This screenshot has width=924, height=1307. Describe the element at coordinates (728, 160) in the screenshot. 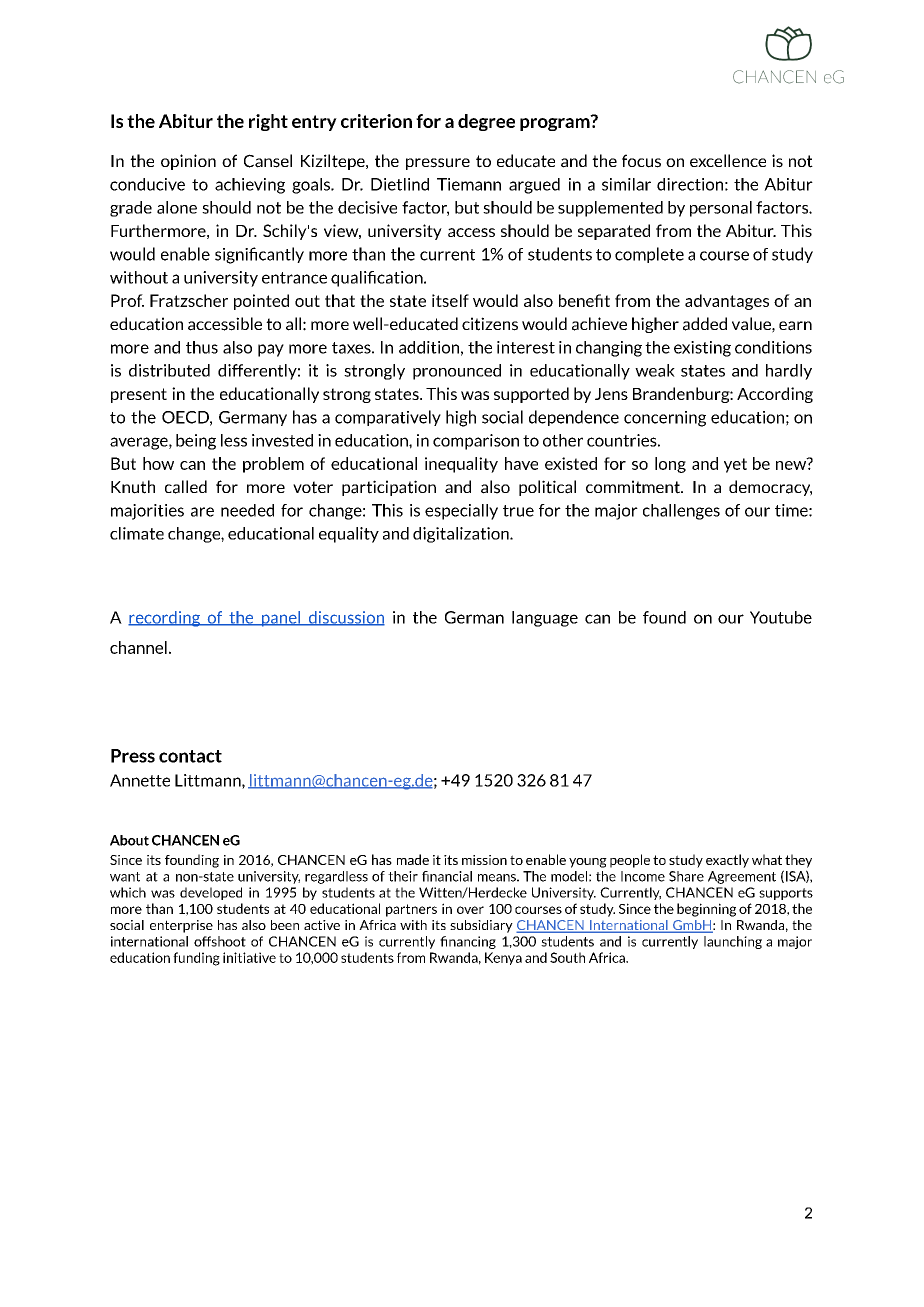

I see `excellence` at that location.
